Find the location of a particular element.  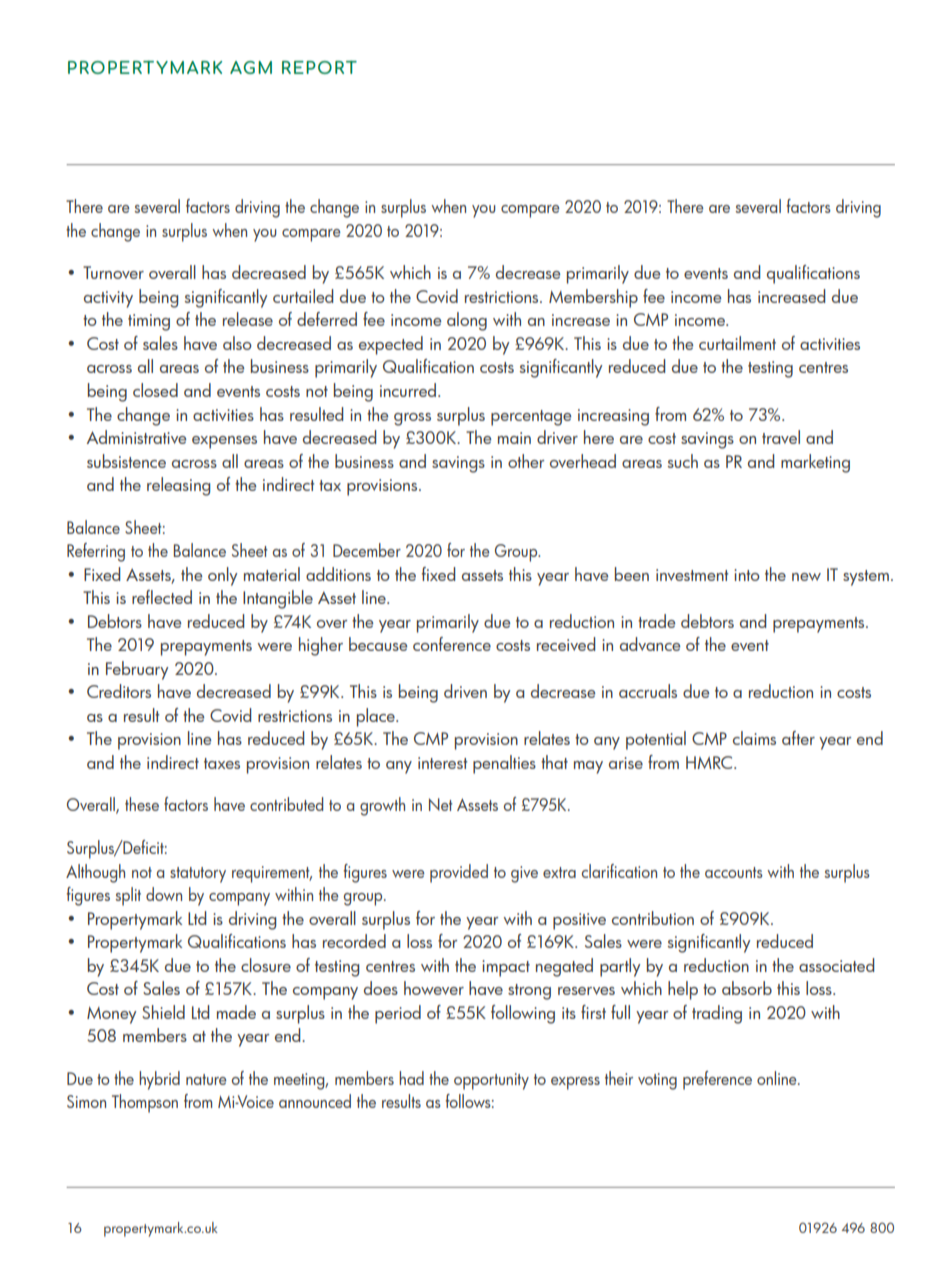

taxes is located at coordinates (222, 763).
